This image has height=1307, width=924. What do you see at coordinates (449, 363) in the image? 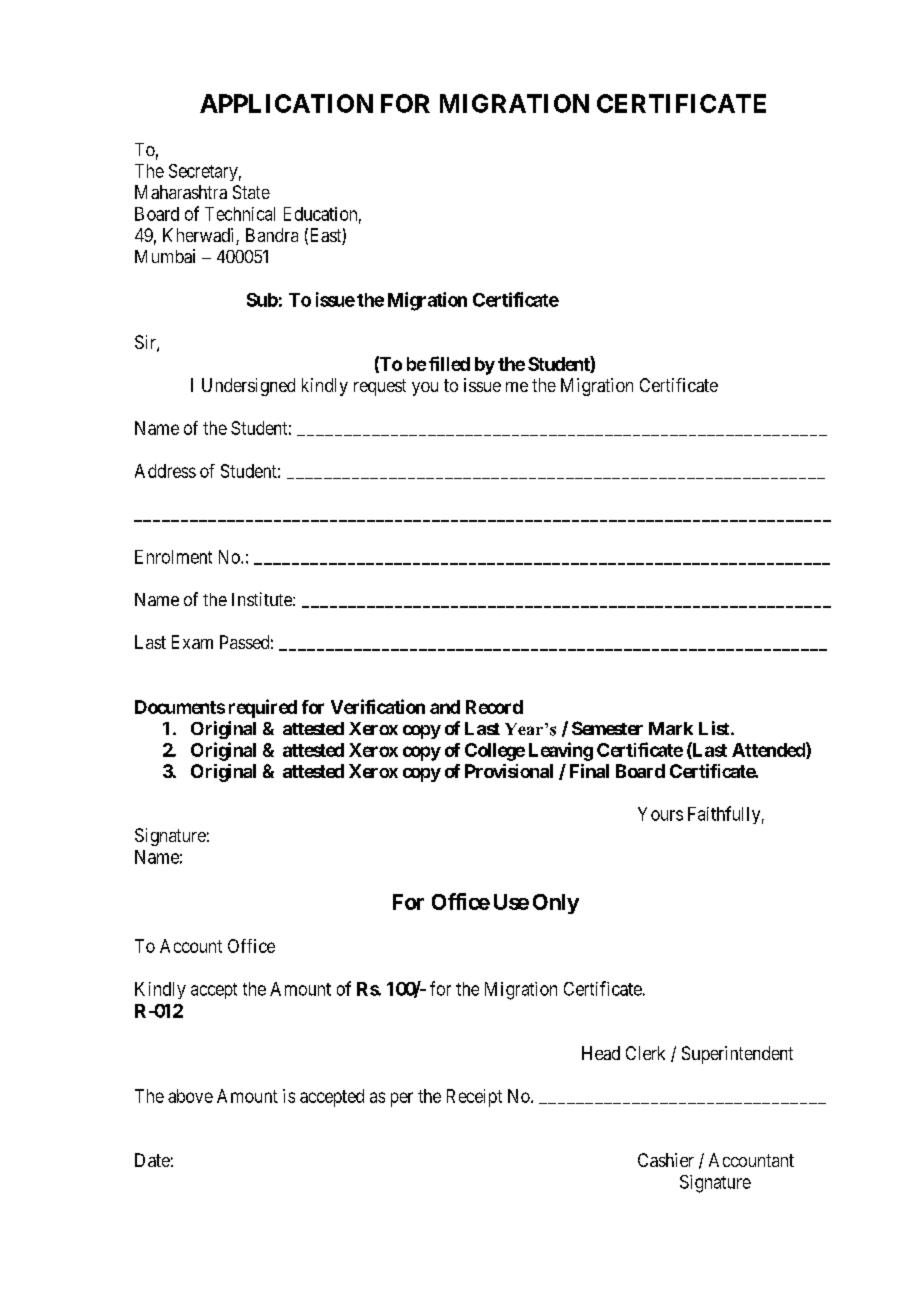
I see `filled` at bounding box center [449, 363].
